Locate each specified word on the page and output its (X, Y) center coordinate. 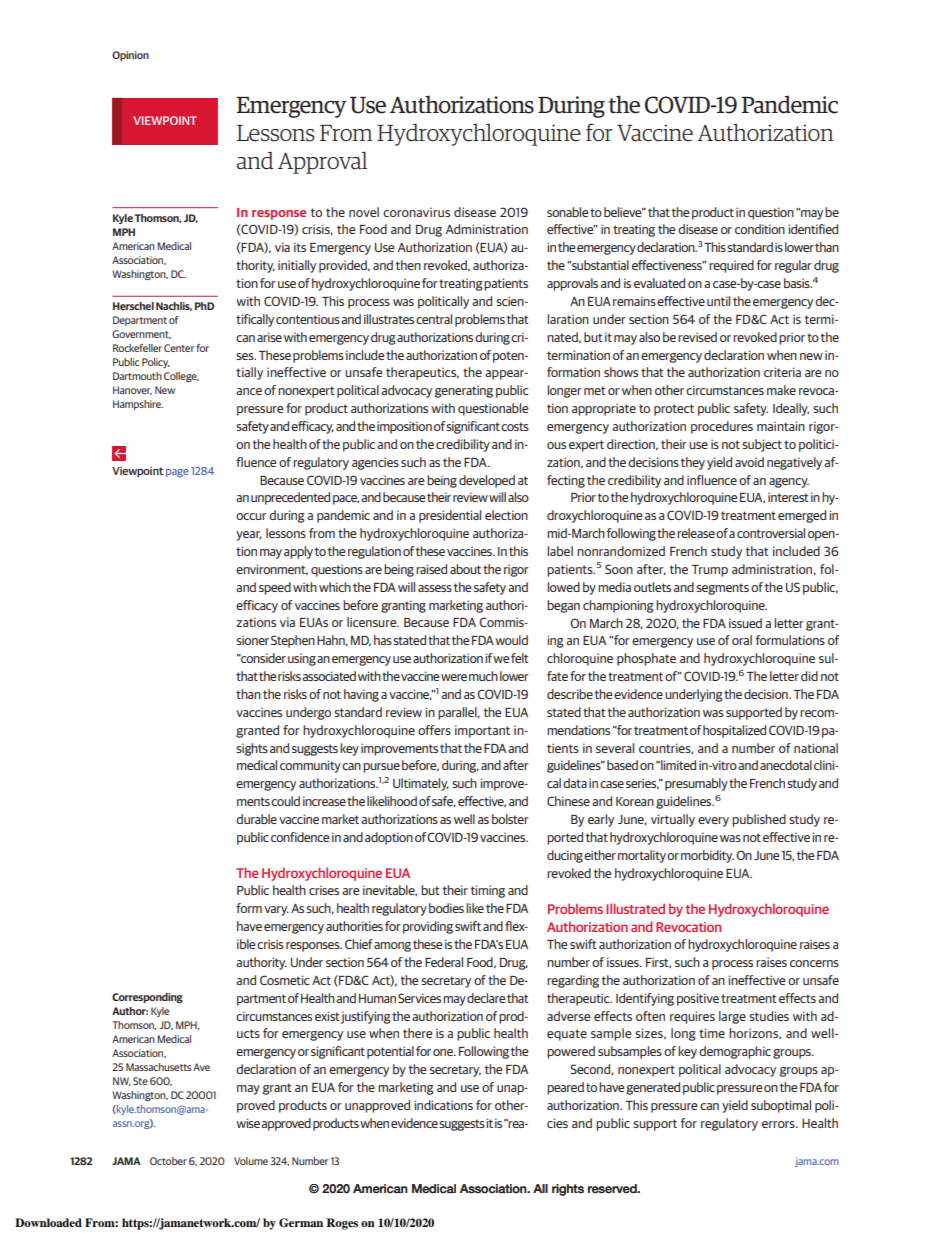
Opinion (130, 56)
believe (624, 212)
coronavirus (416, 212)
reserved (613, 1189)
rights (568, 1190)
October (168, 1161)
